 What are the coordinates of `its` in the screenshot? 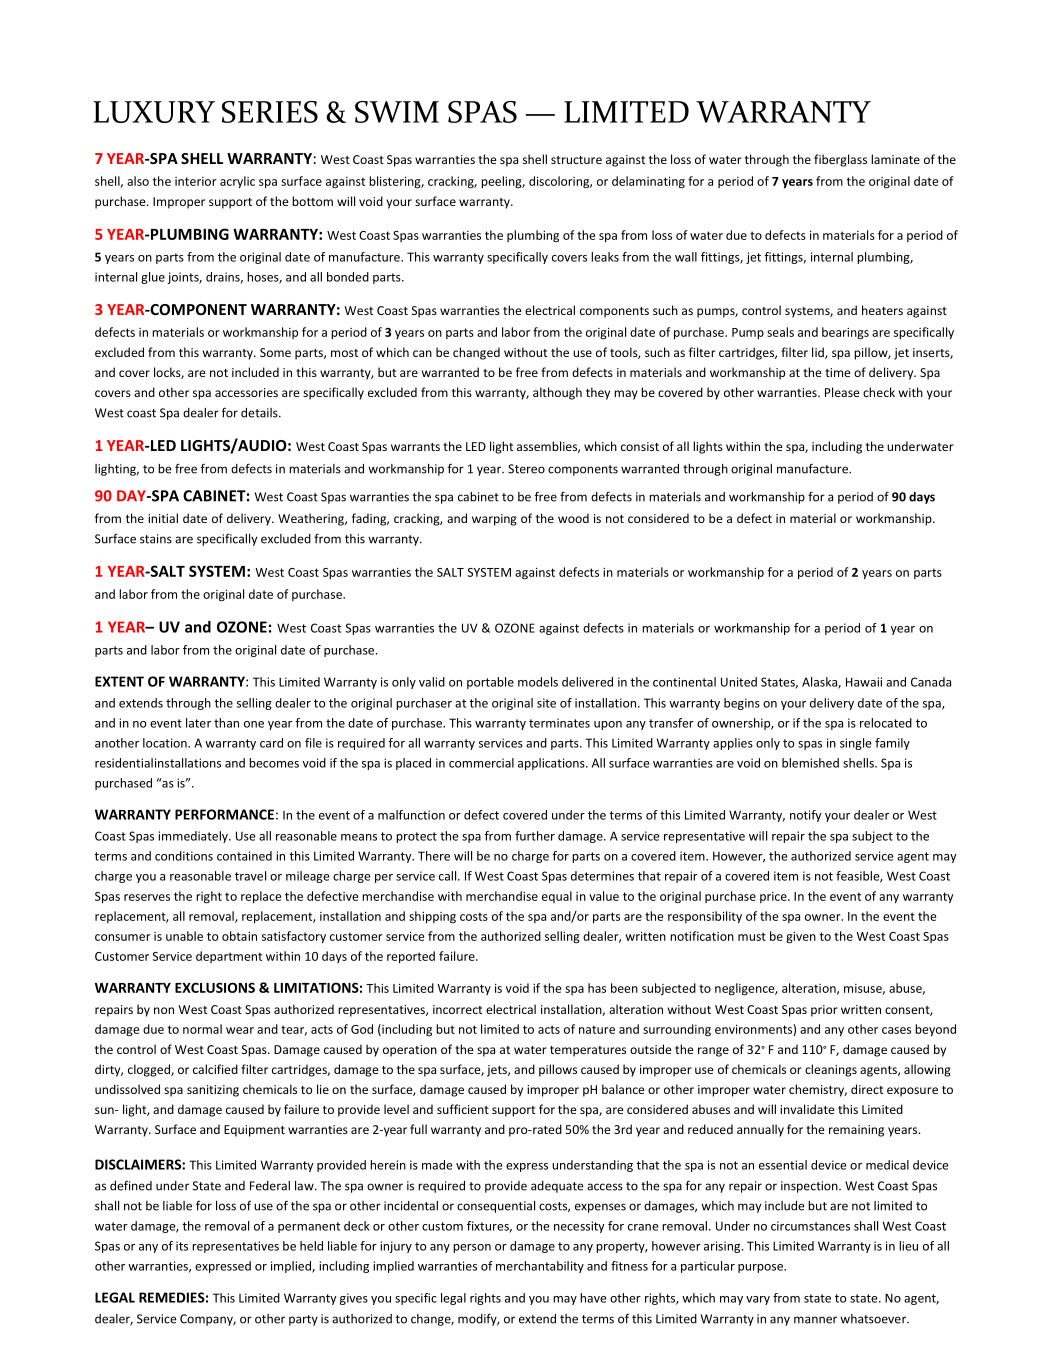 It's located at (182, 1246).
